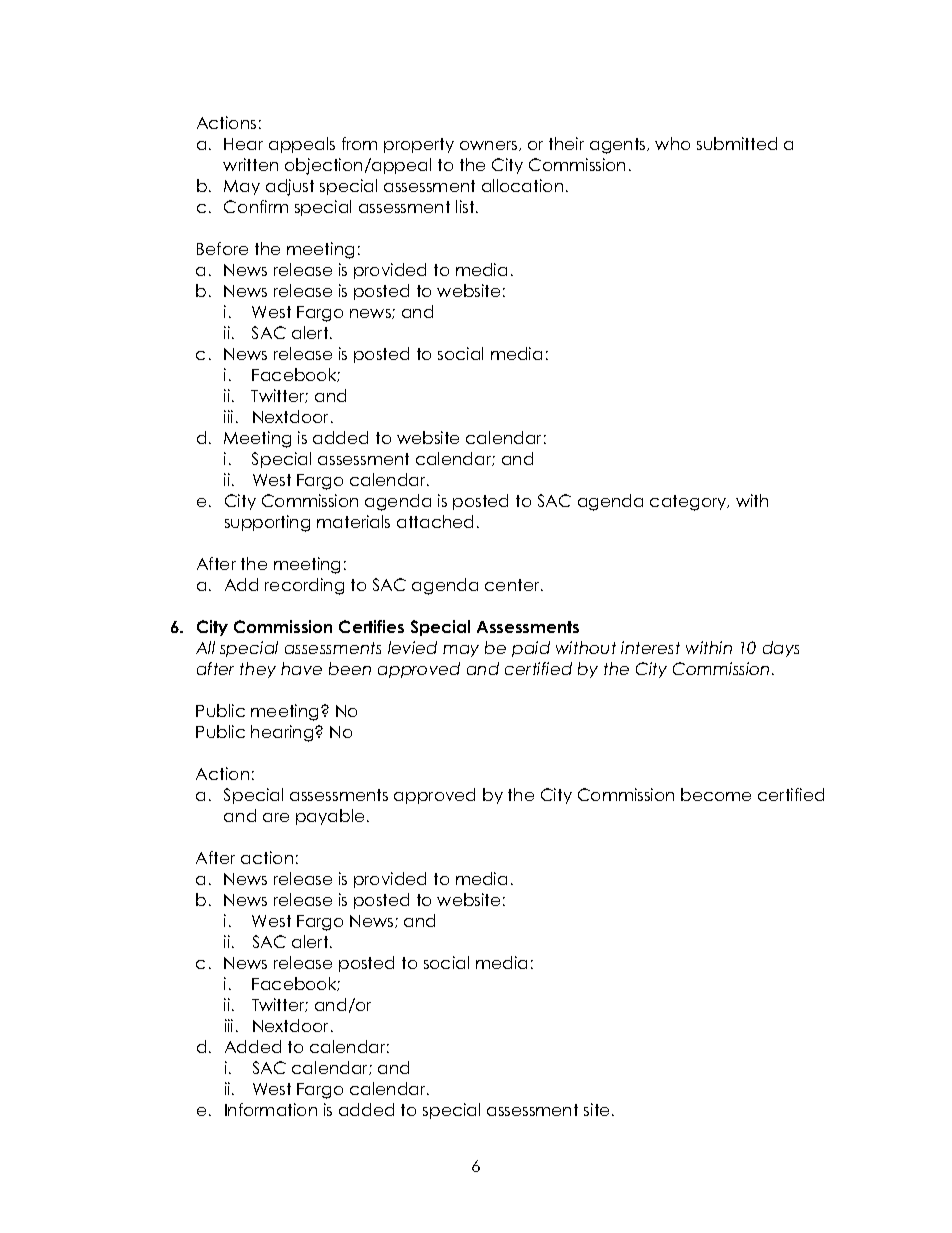 The width and height of the screenshot is (952, 1233). Describe the element at coordinates (650, 647) in the screenshot. I see `interest` at that location.
